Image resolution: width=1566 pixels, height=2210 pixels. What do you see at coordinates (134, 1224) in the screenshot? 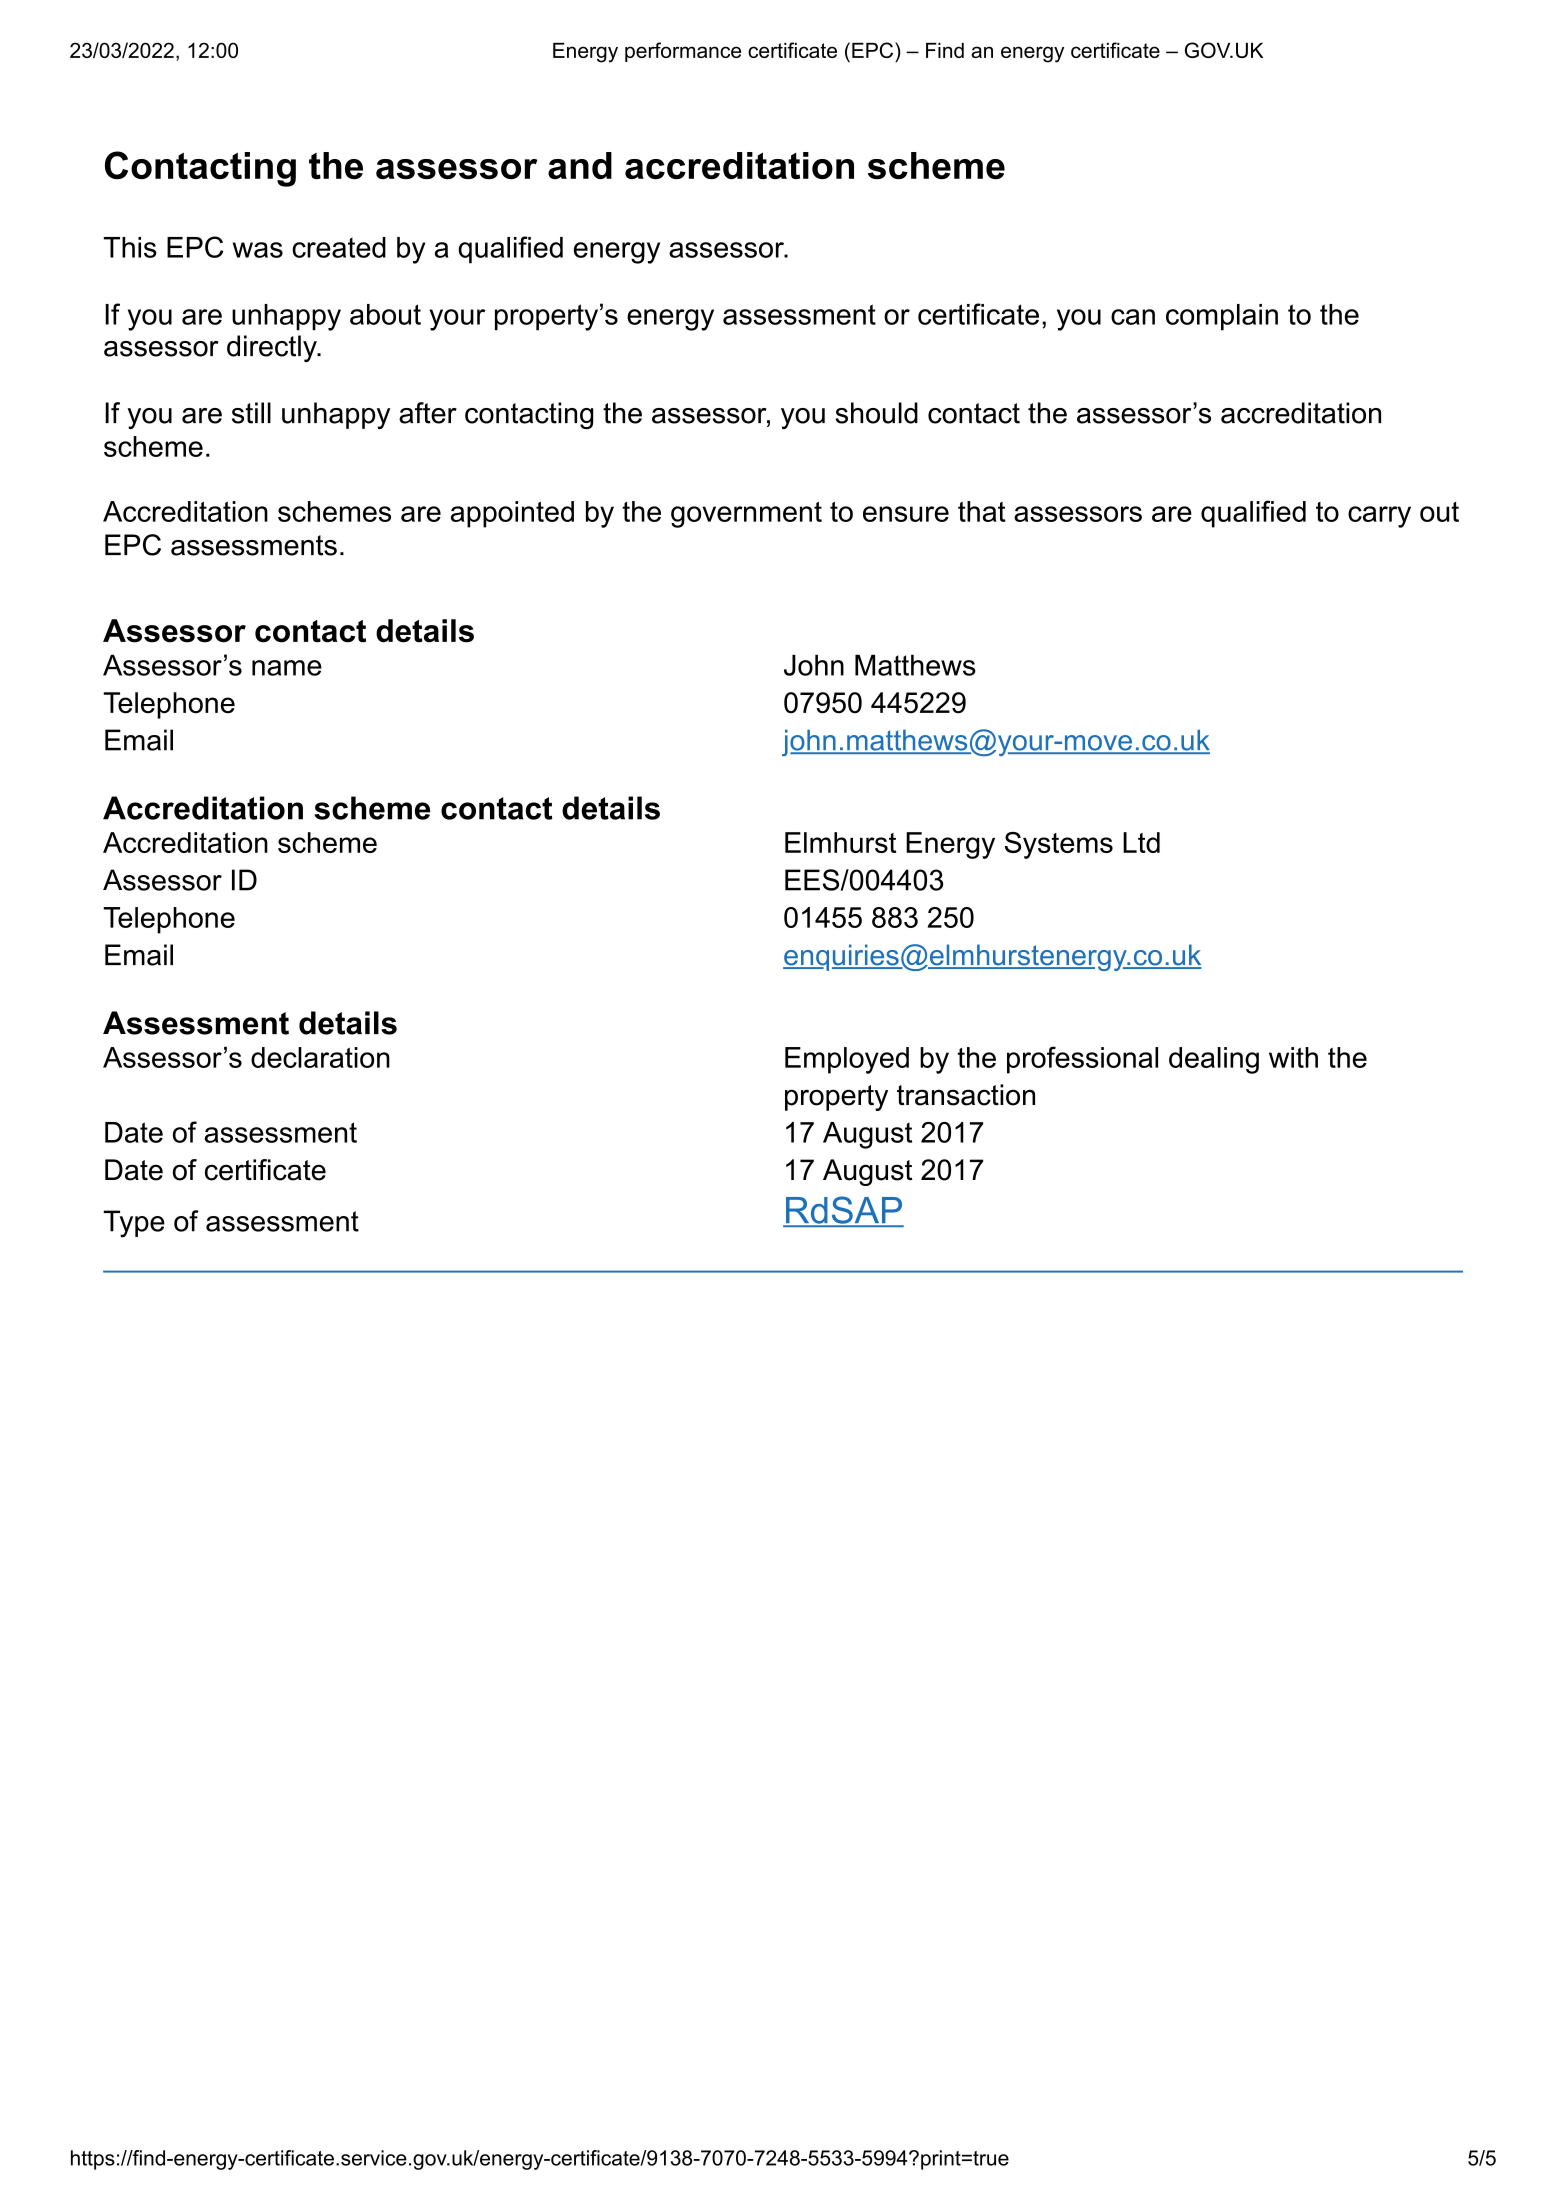
I see `Type` at bounding box center [134, 1224].
